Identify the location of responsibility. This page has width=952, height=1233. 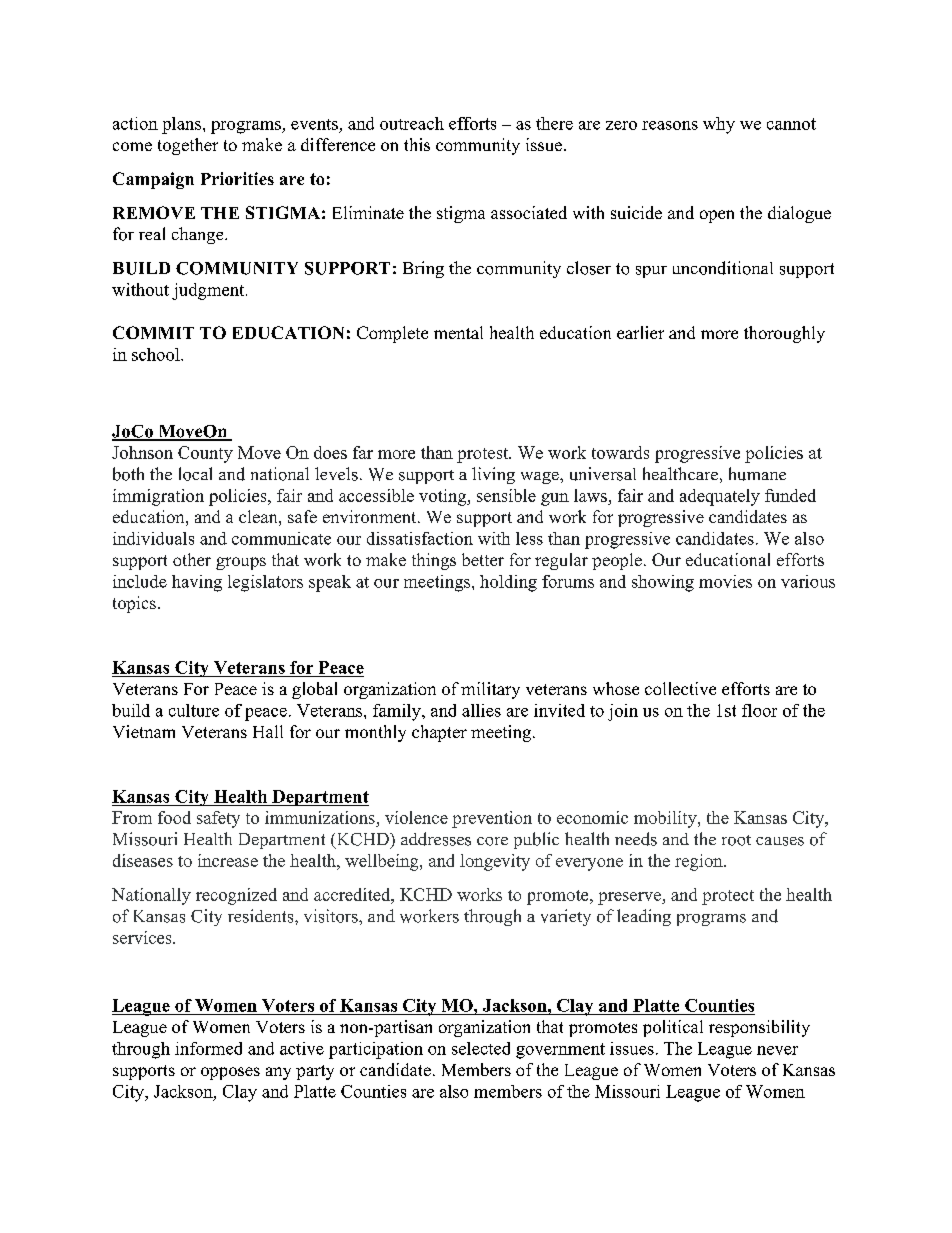
(759, 1028).
